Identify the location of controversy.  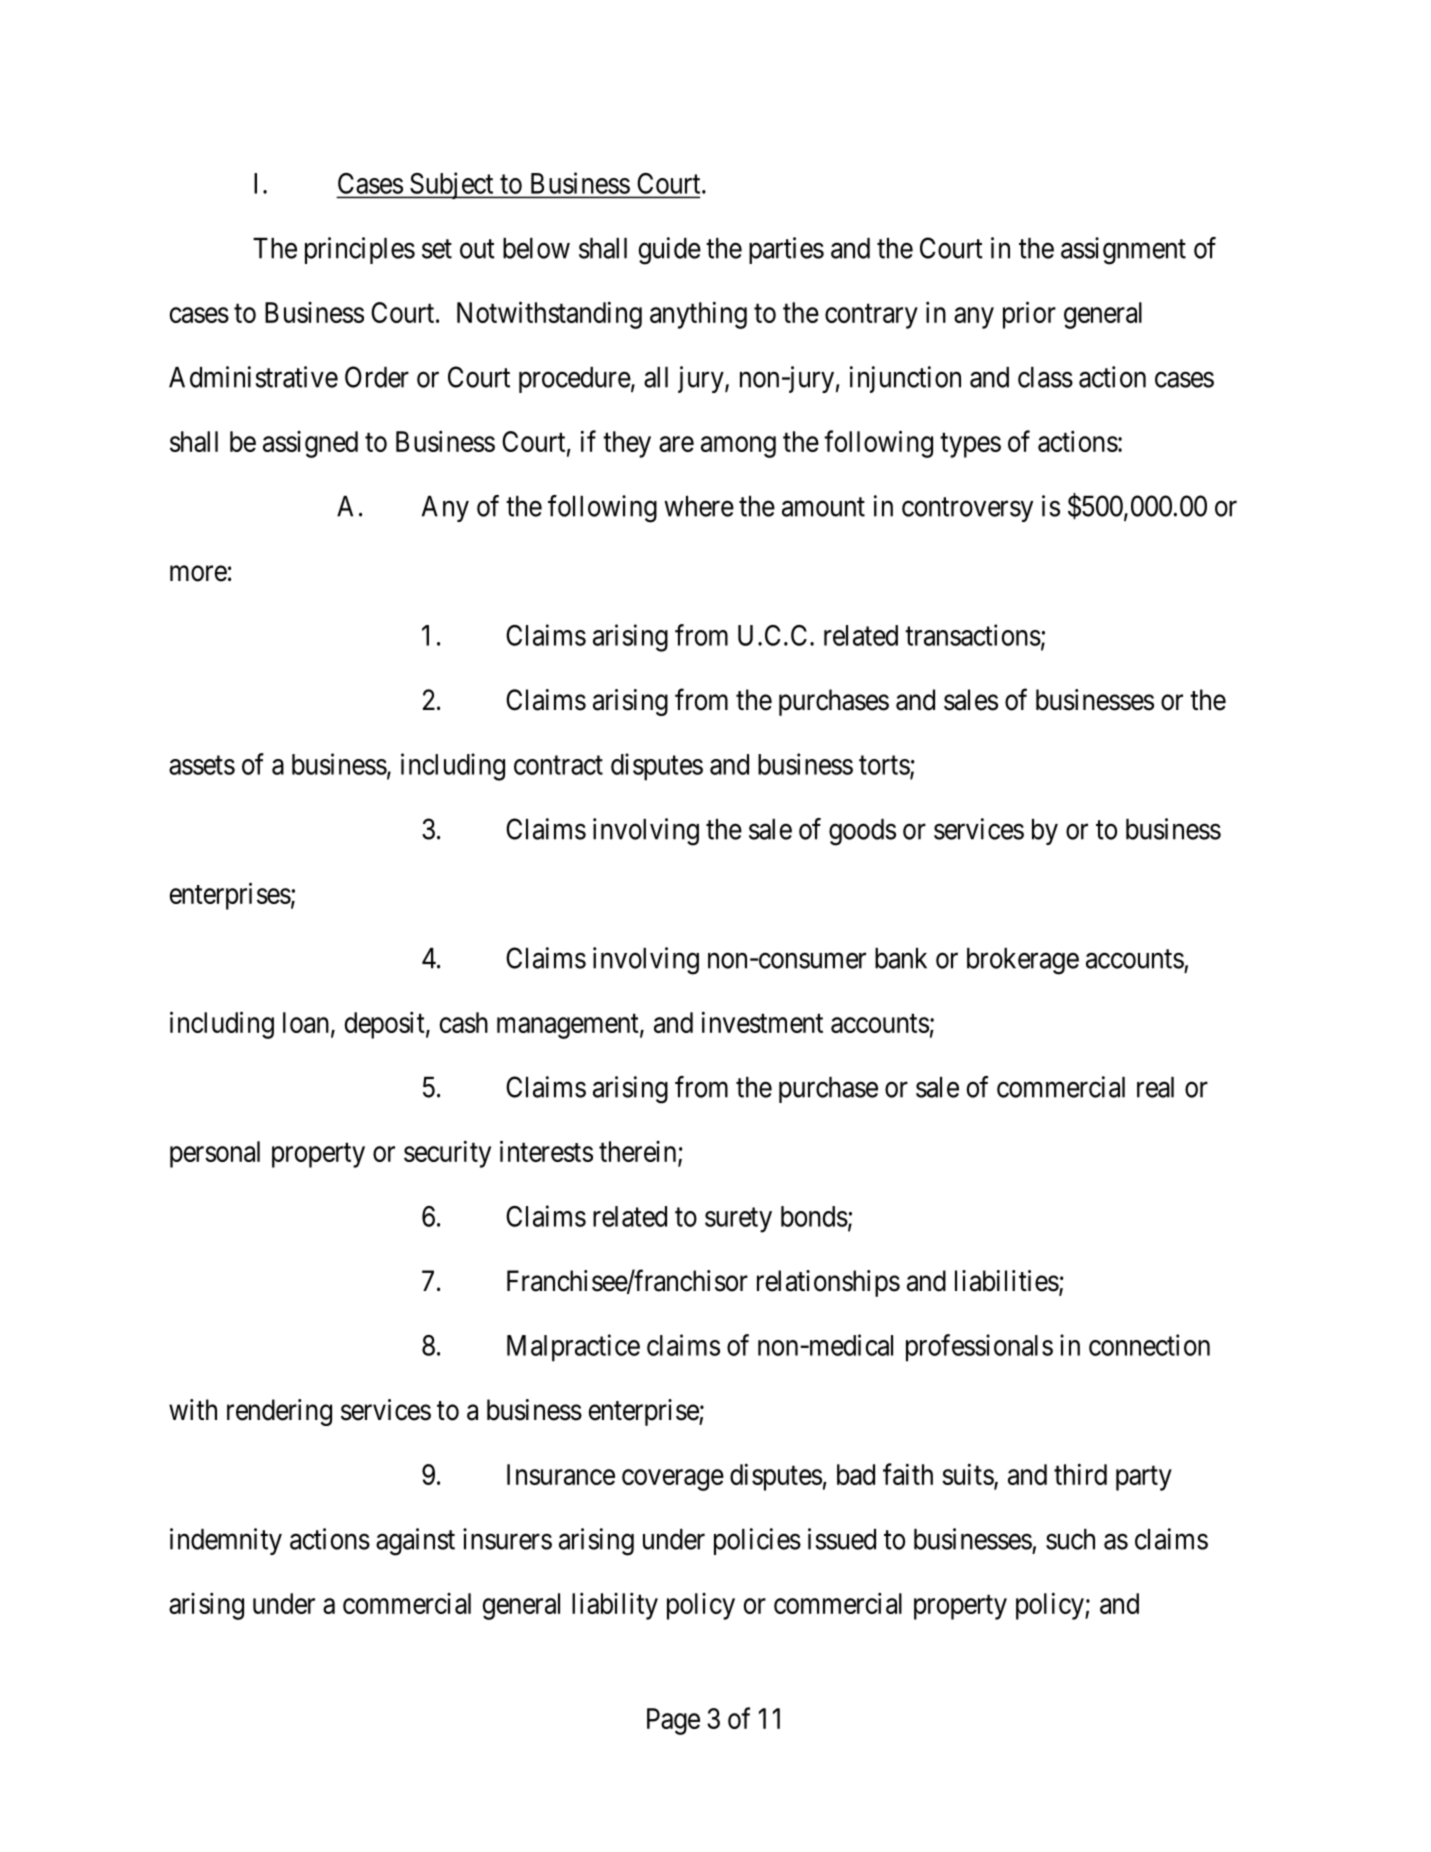
(967, 510).
